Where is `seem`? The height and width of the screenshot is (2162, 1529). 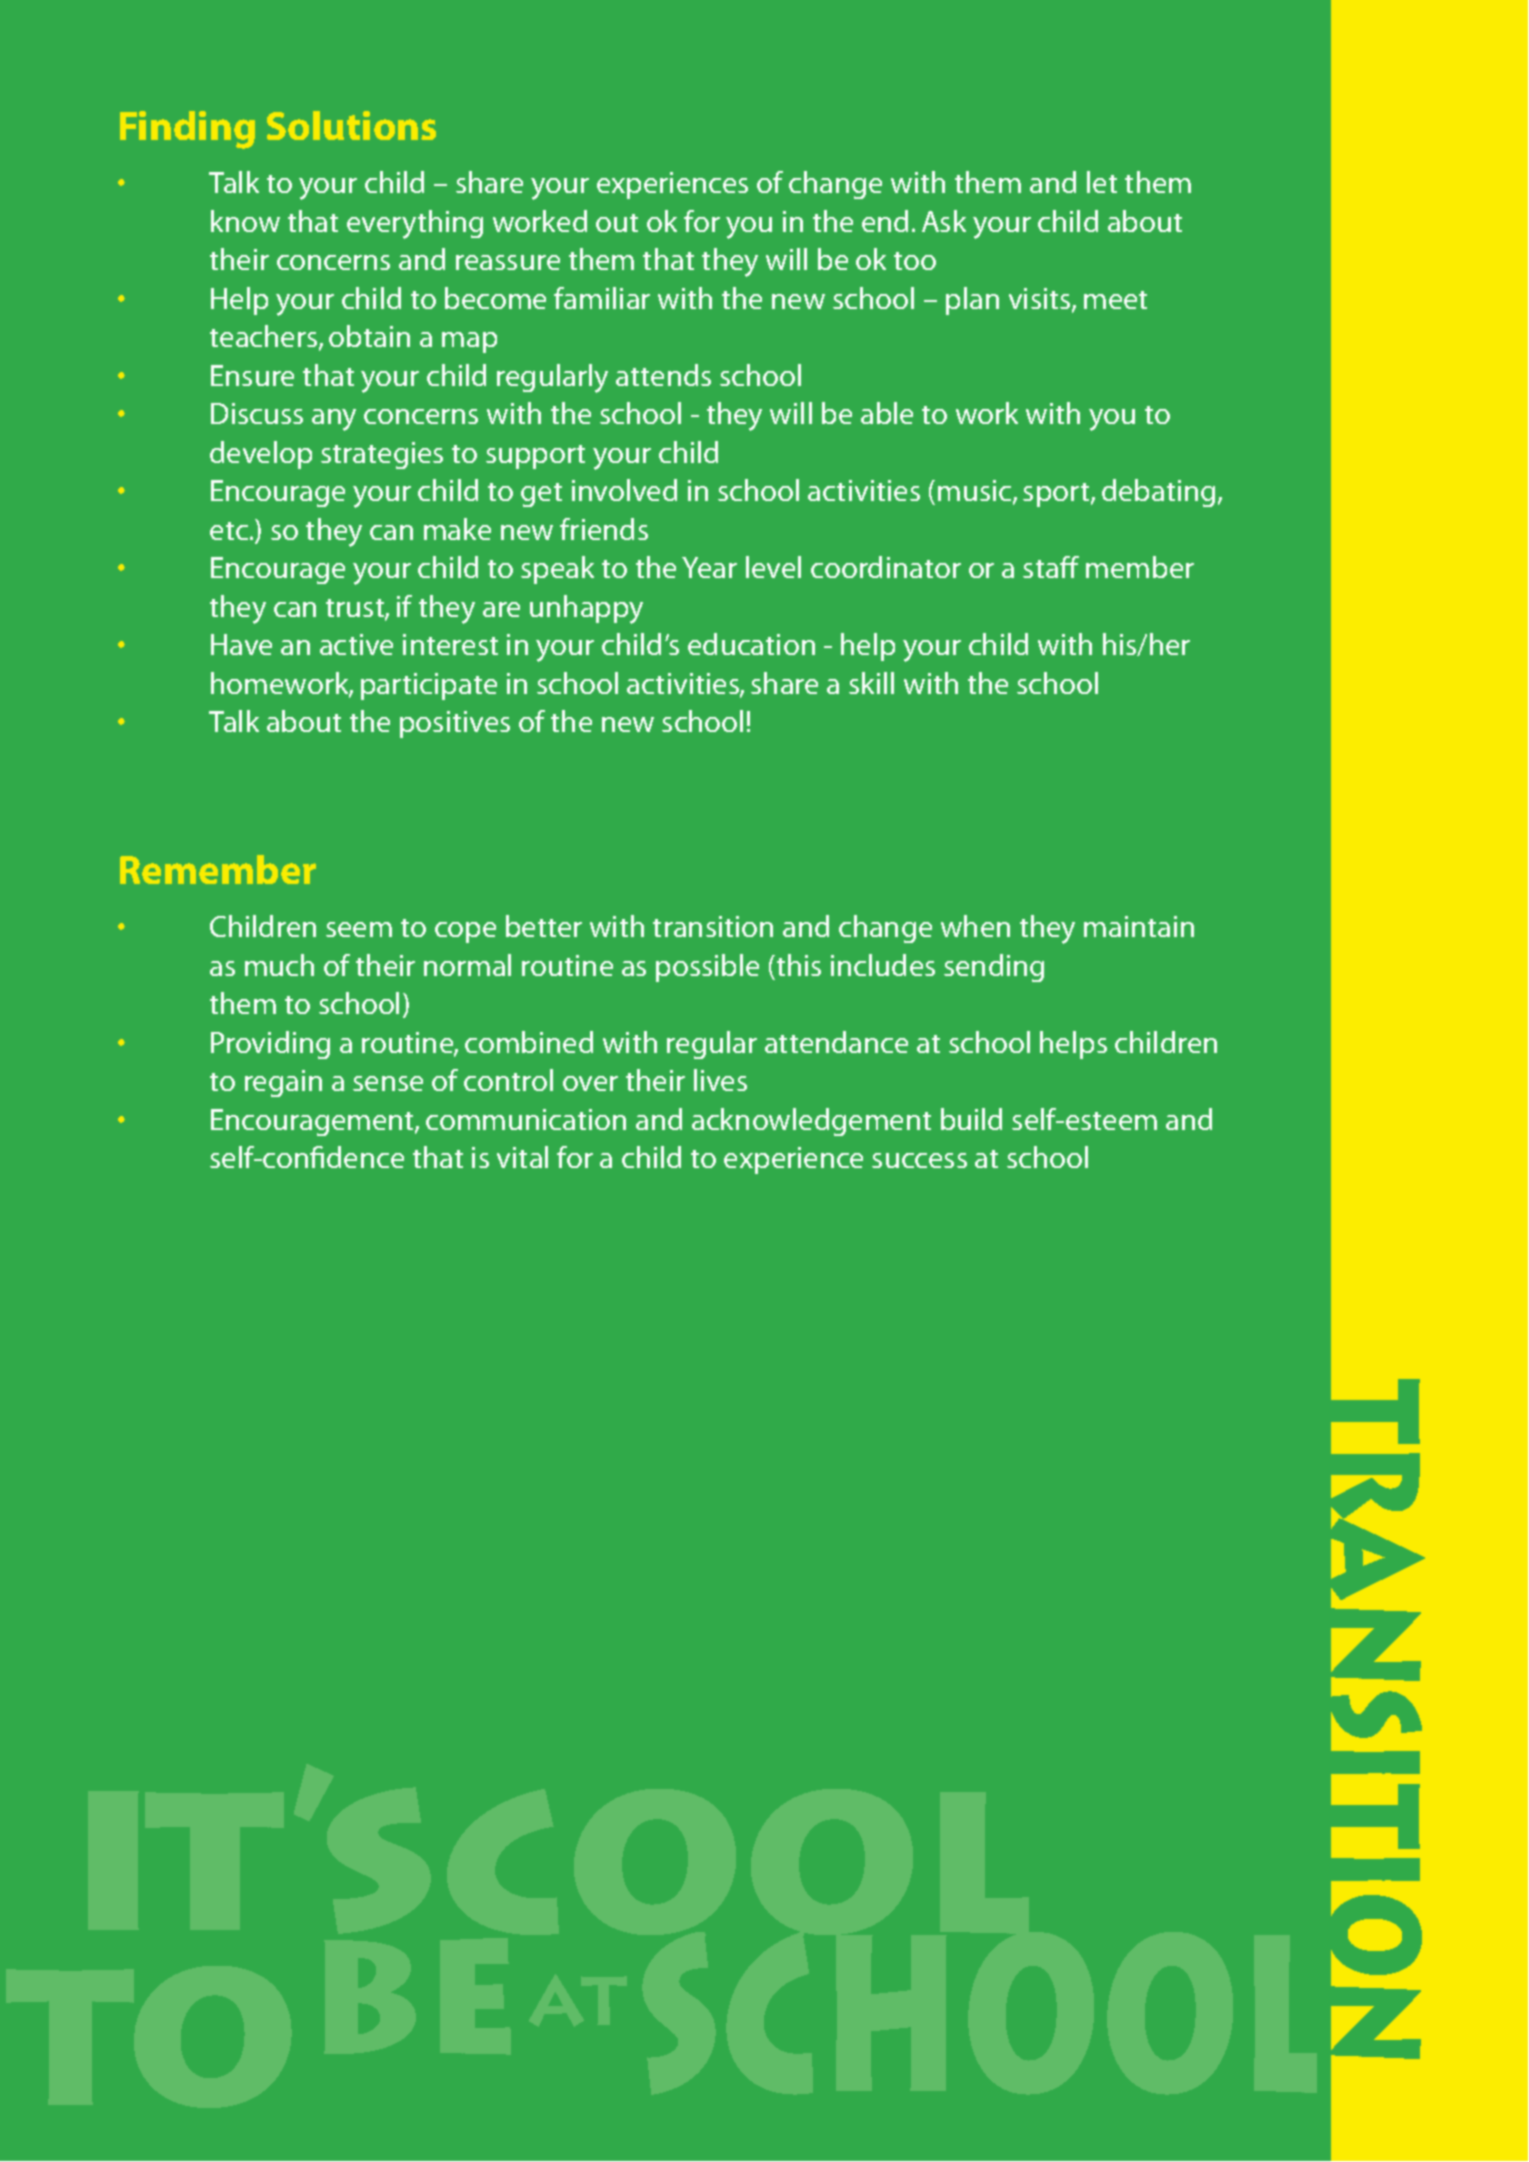 seem is located at coordinates (359, 929).
